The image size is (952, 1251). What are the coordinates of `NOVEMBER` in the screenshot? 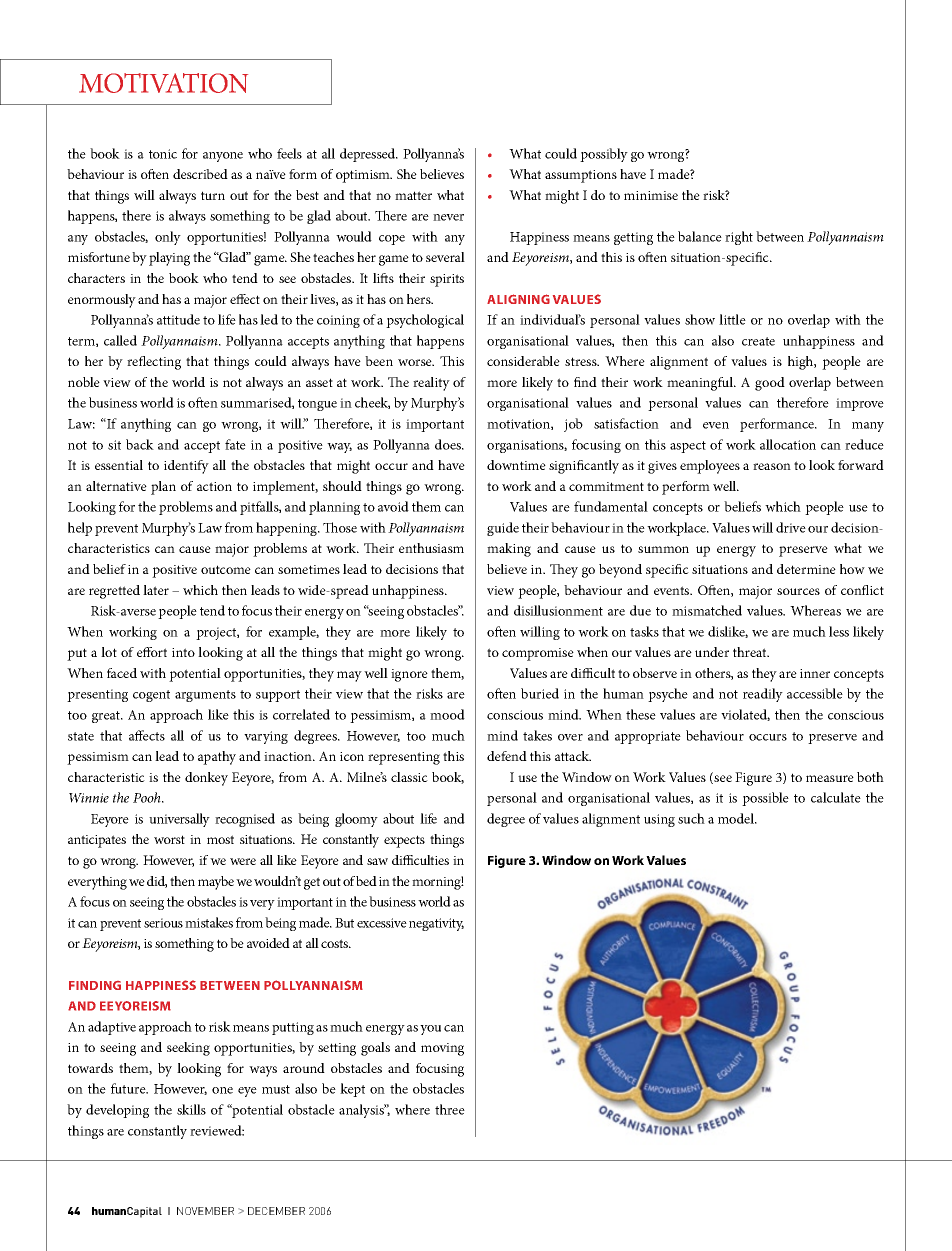 It's located at (205, 1211).
